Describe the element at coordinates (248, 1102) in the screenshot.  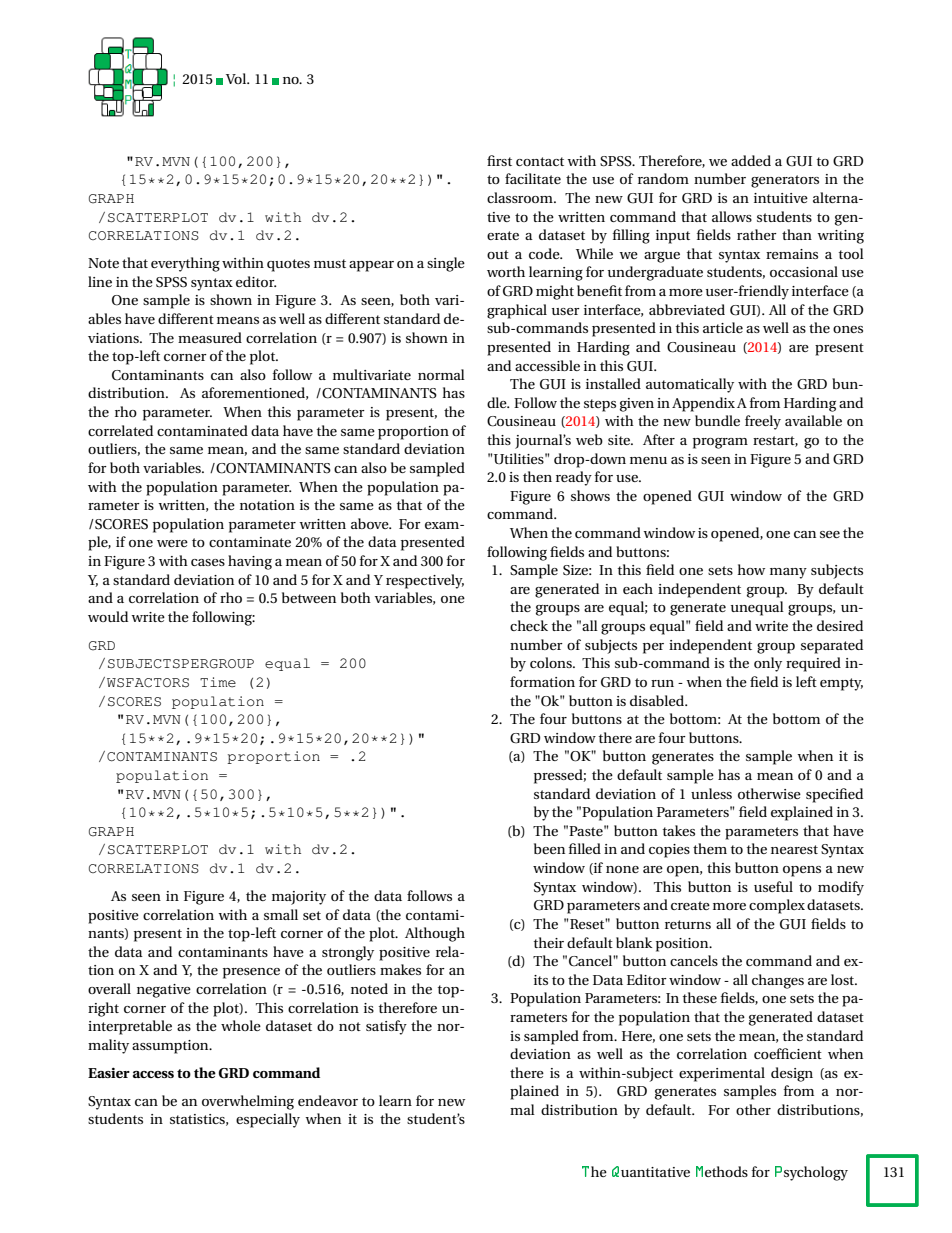
I see `overwhelming` at that location.
